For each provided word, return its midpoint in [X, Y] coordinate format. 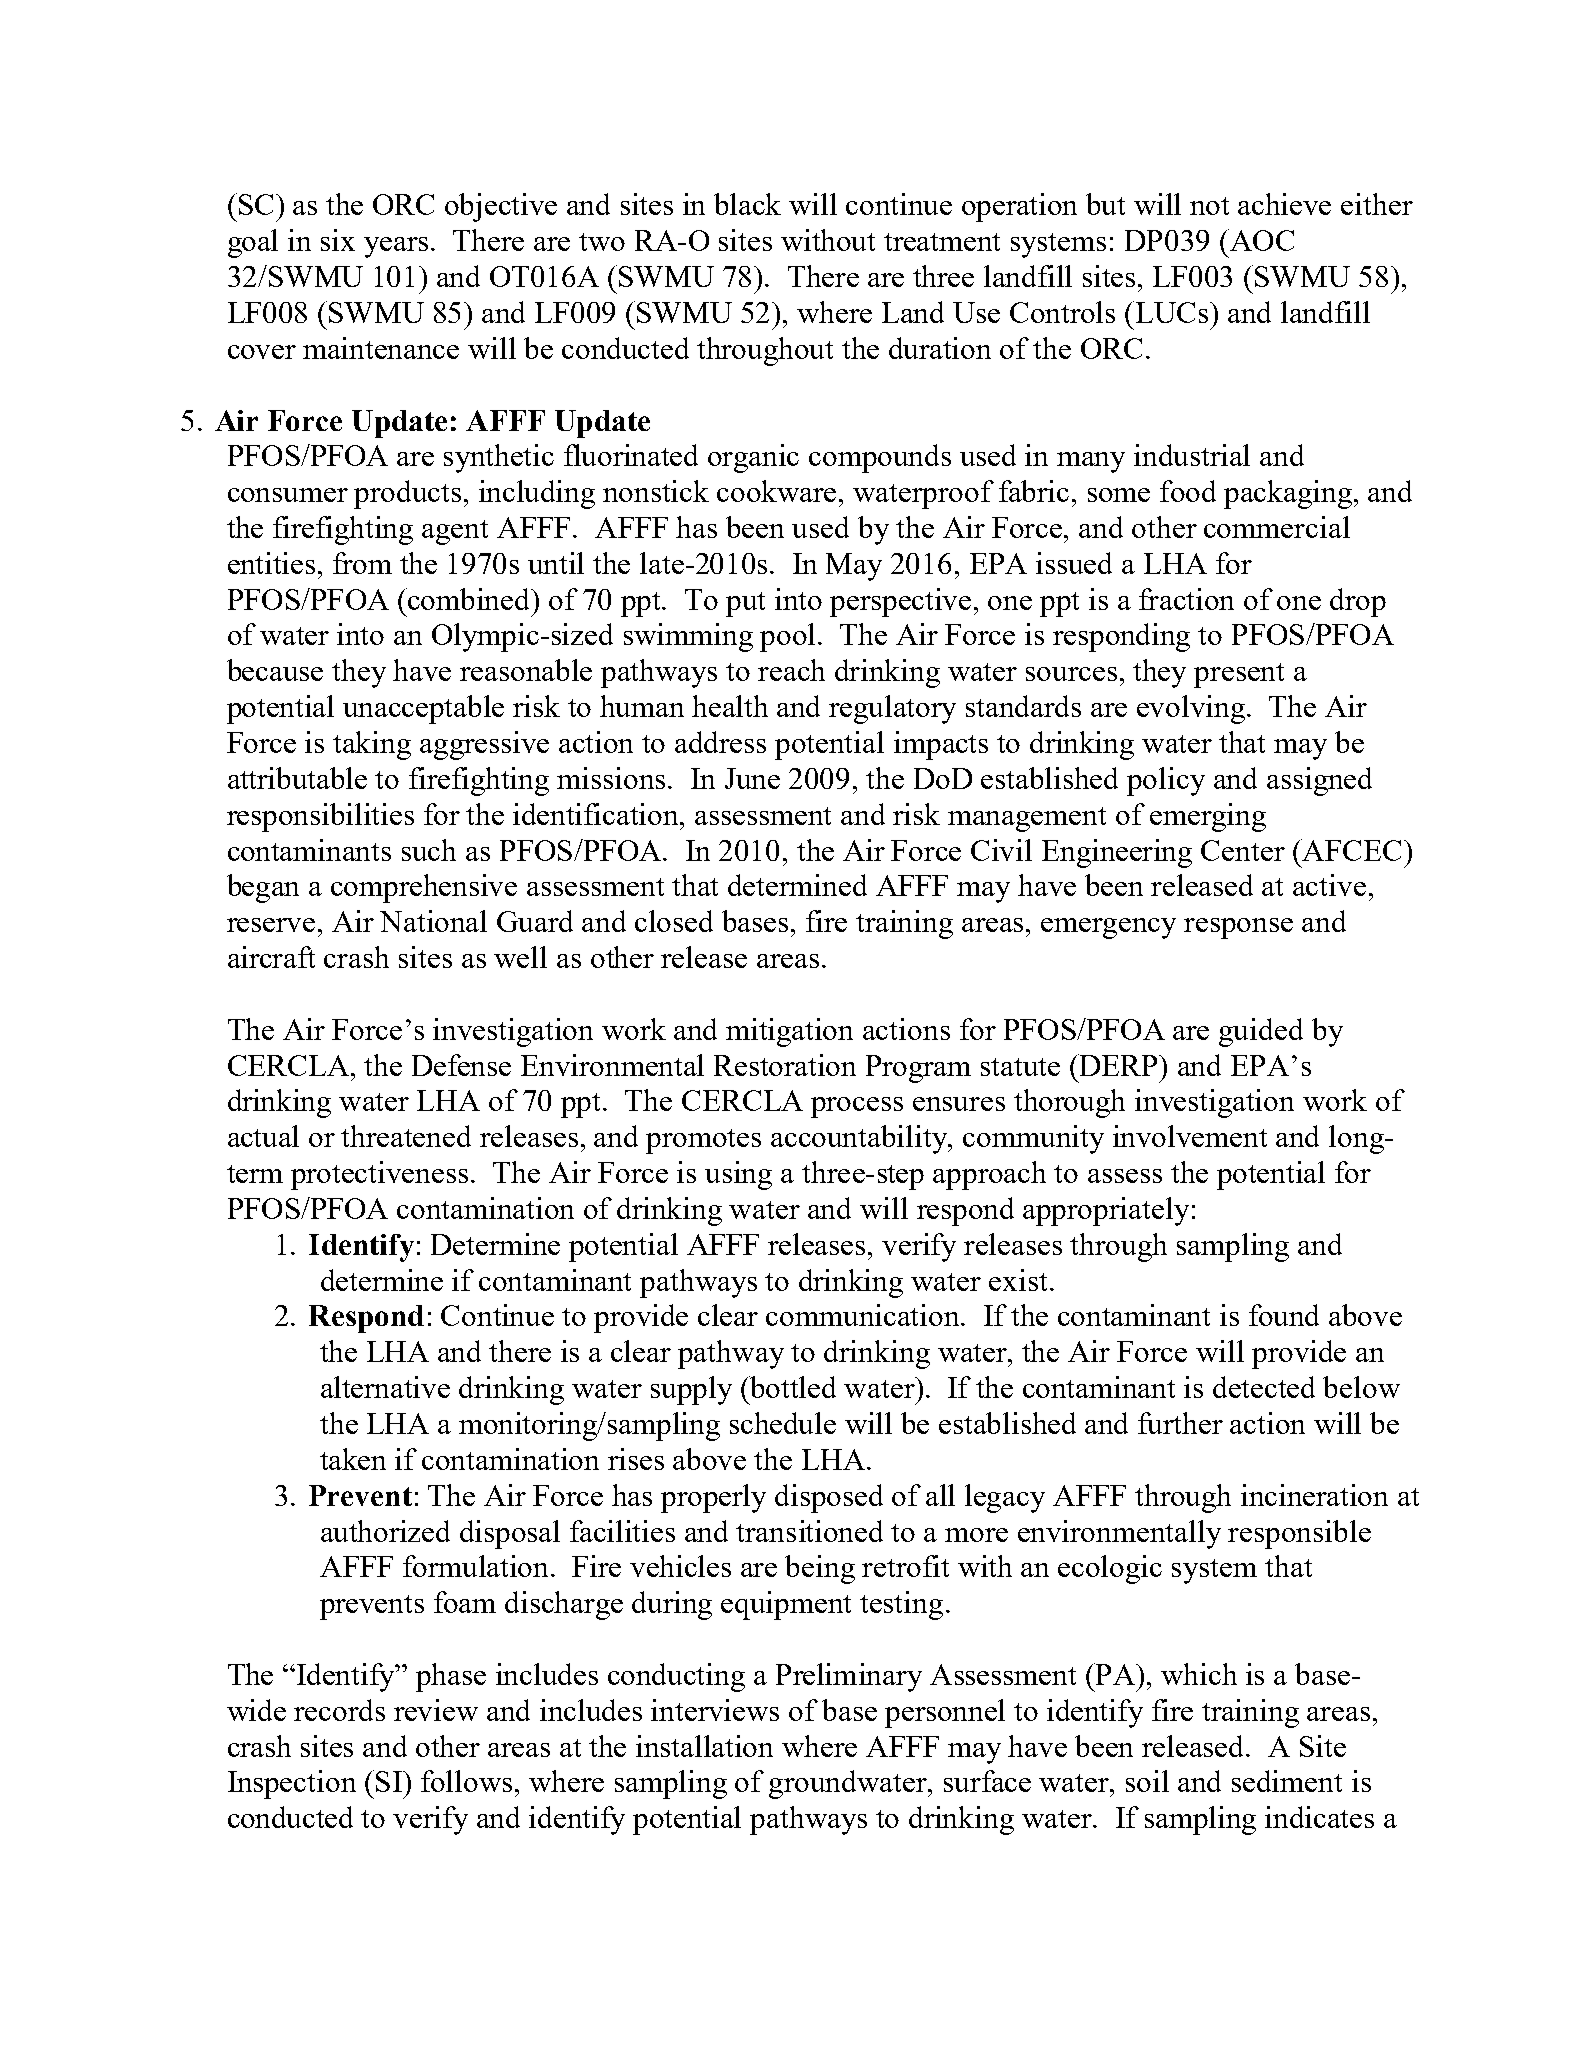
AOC [1261, 240]
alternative [385, 1387]
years [396, 247]
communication [864, 1315]
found [1284, 1315]
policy [1166, 781]
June [752, 778]
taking [372, 745]
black [747, 204]
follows [466, 1781]
